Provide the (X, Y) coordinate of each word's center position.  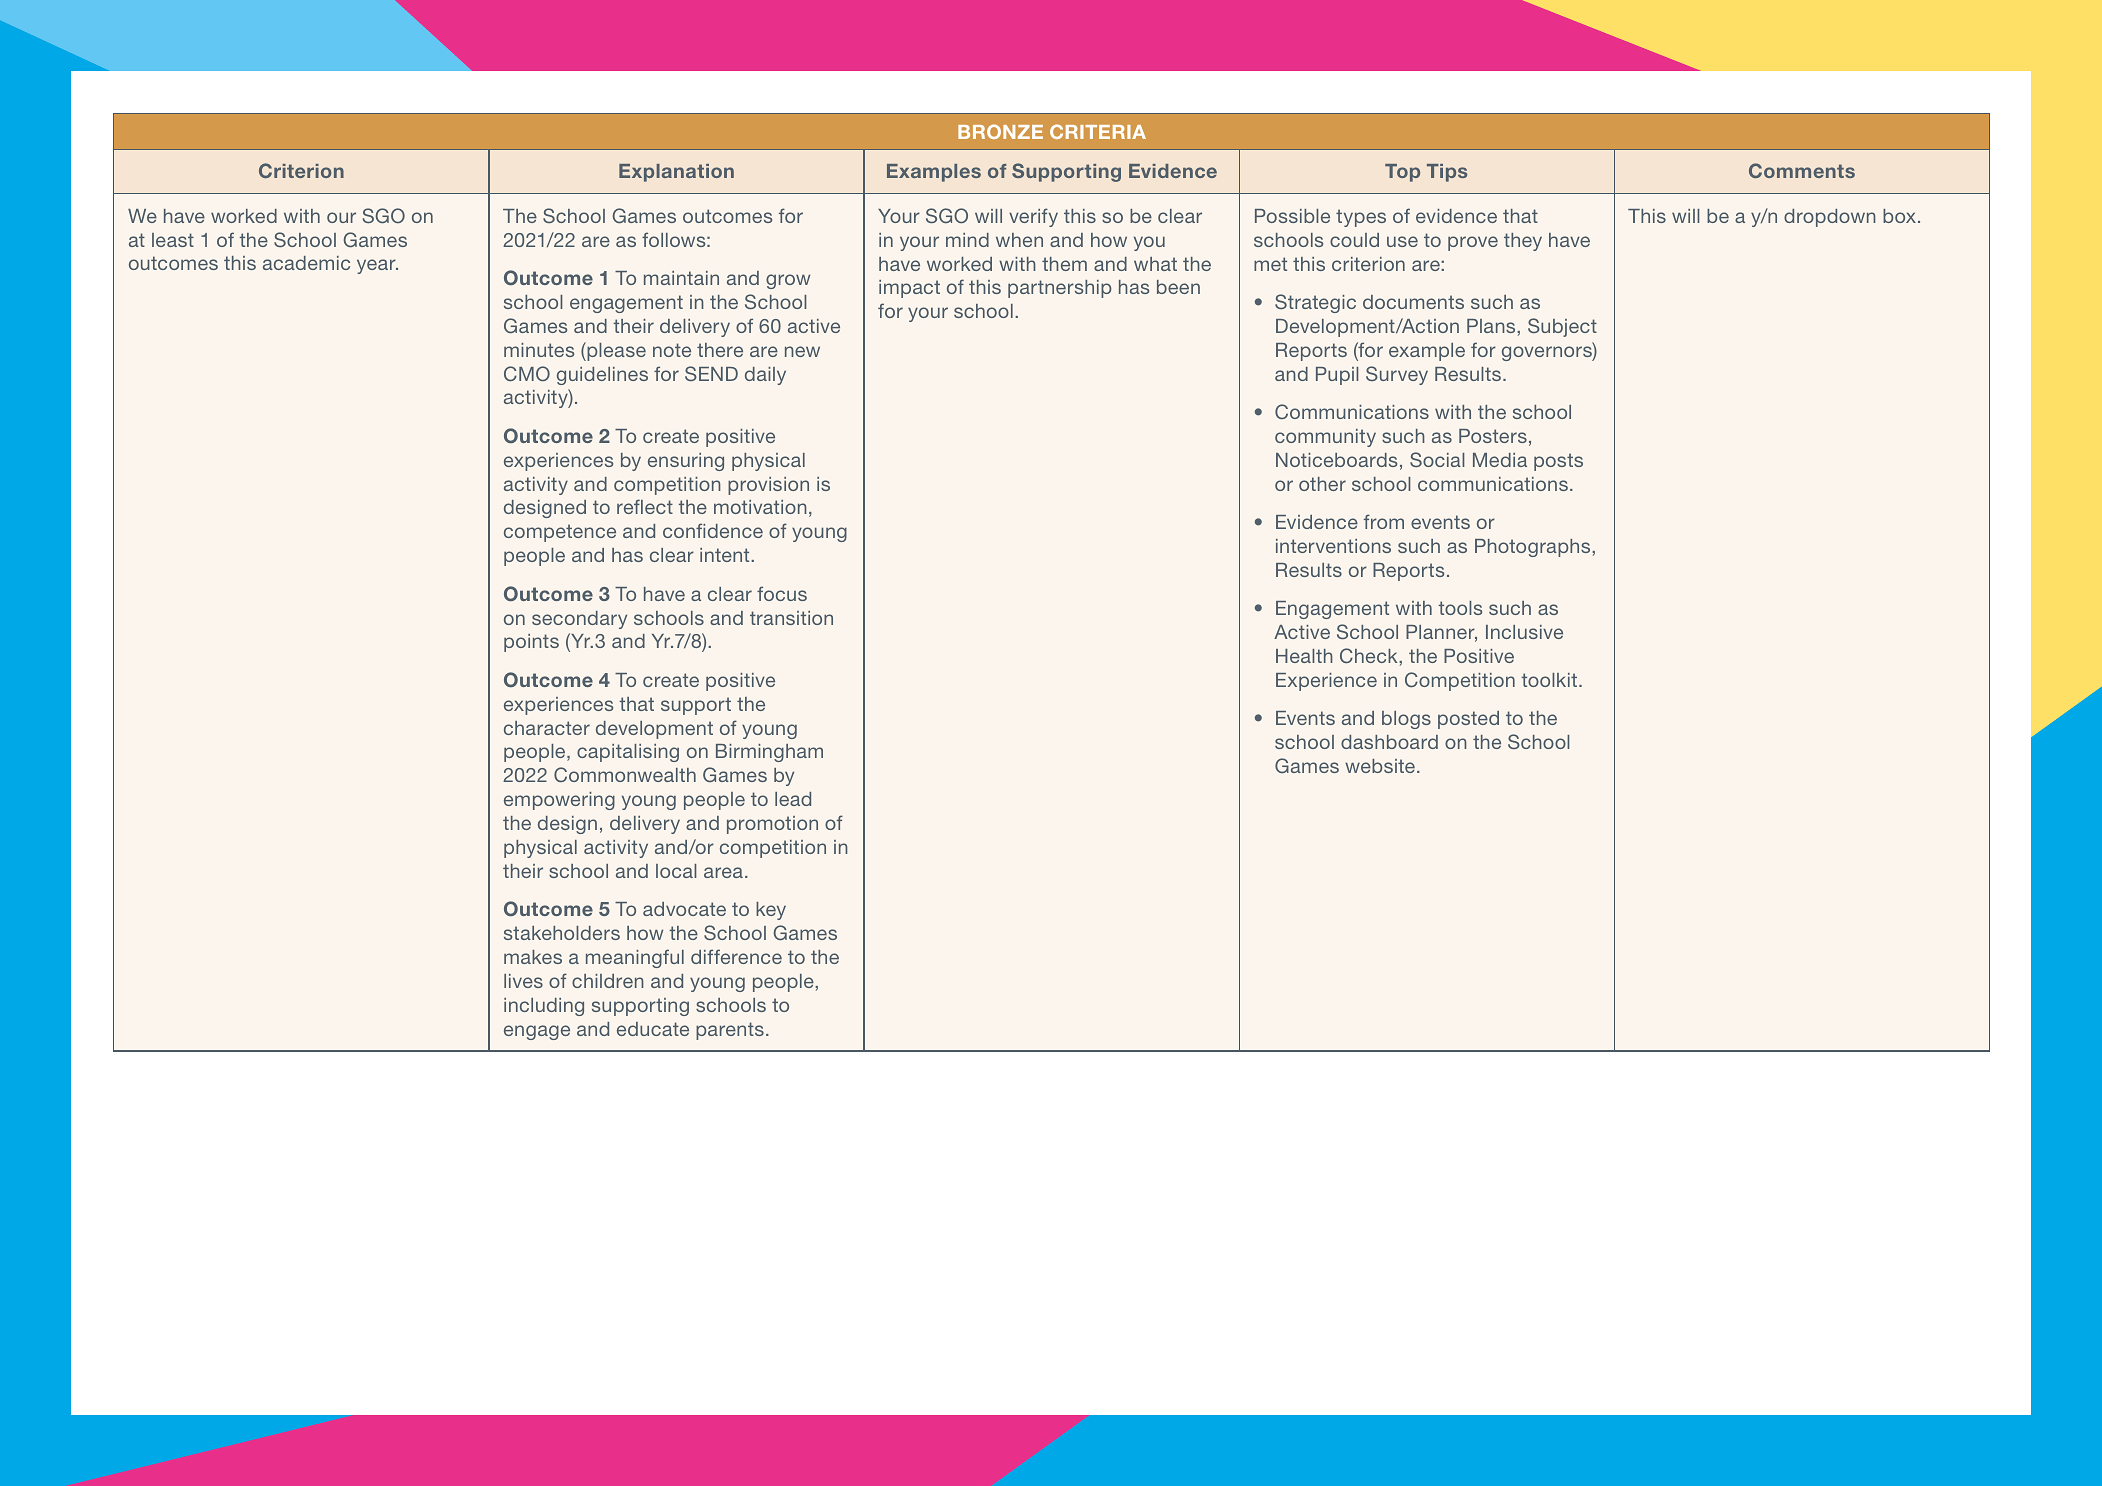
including (544, 1007)
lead (793, 799)
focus (782, 593)
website (1381, 766)
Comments (1802, 170)
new (802, 351)
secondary (579, 620)
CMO (527, 373)
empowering (559, 801)
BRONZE (1000, 131)
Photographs (1534, 548)
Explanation (676, 173)
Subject (1562, 327)
